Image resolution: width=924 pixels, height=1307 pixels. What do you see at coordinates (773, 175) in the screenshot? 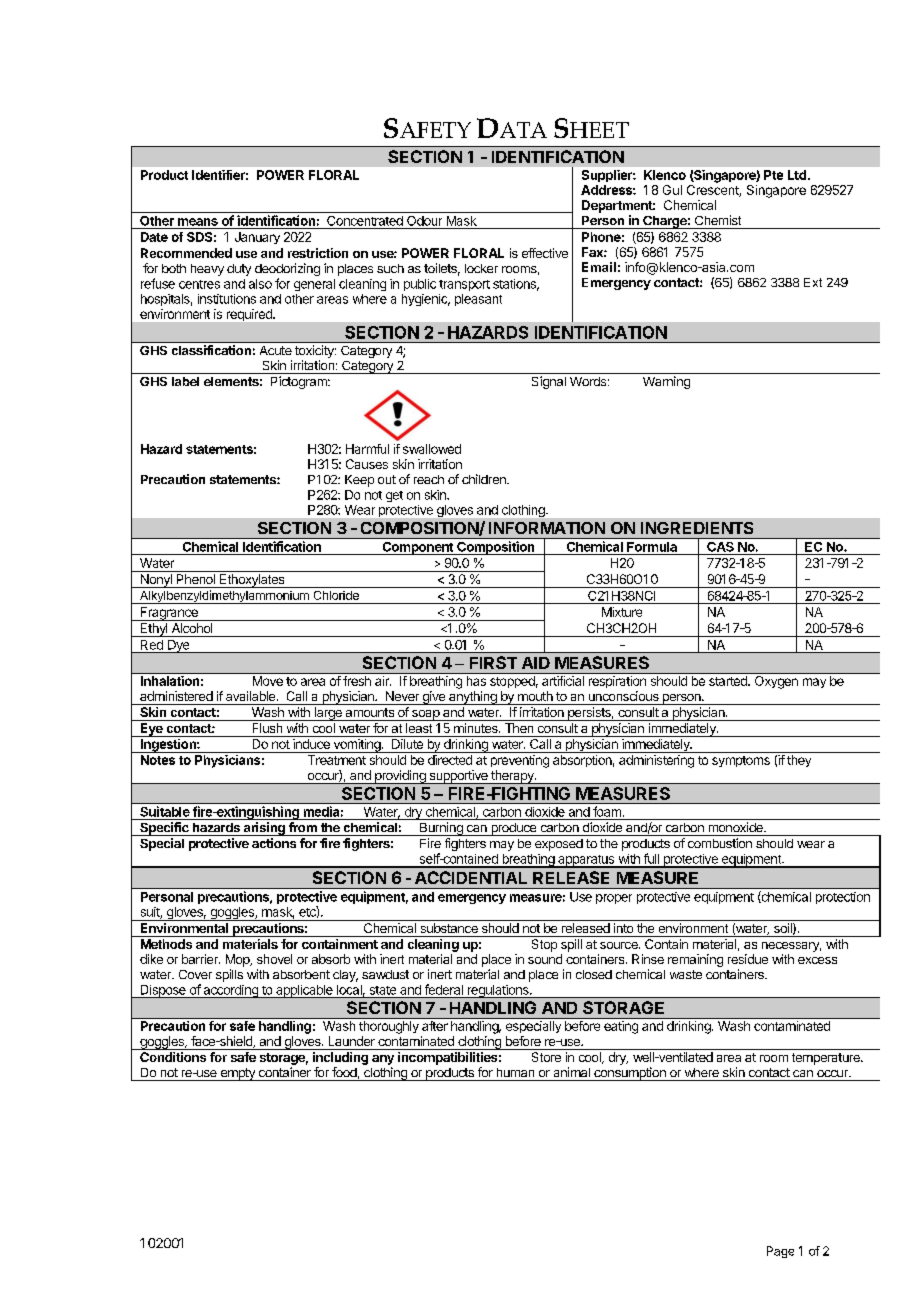
I see `Pte` at bounding box center [773, 175].
